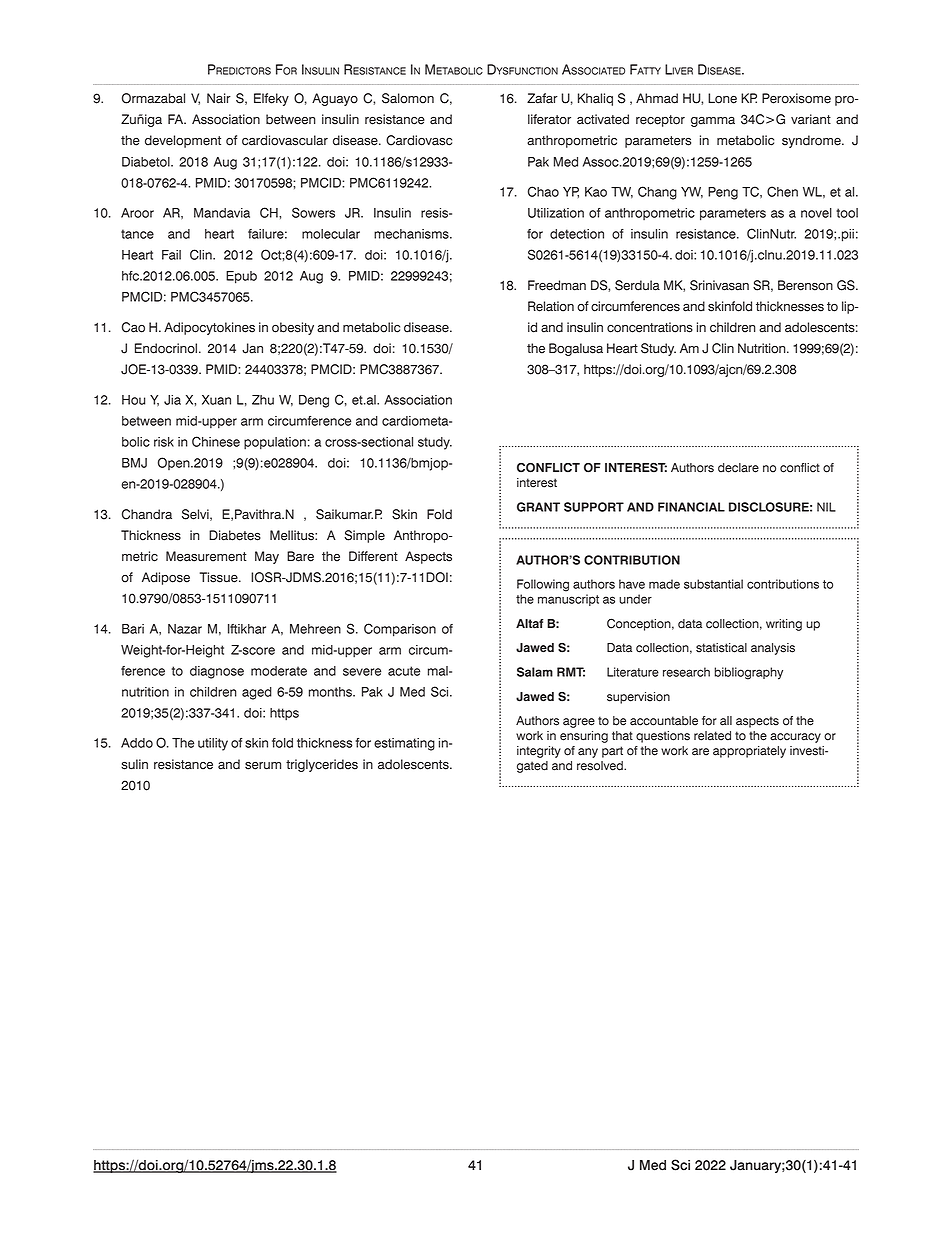  Describe the element at coordinates (542, 98) in the screenshot. I see `Zafar` at that location.
